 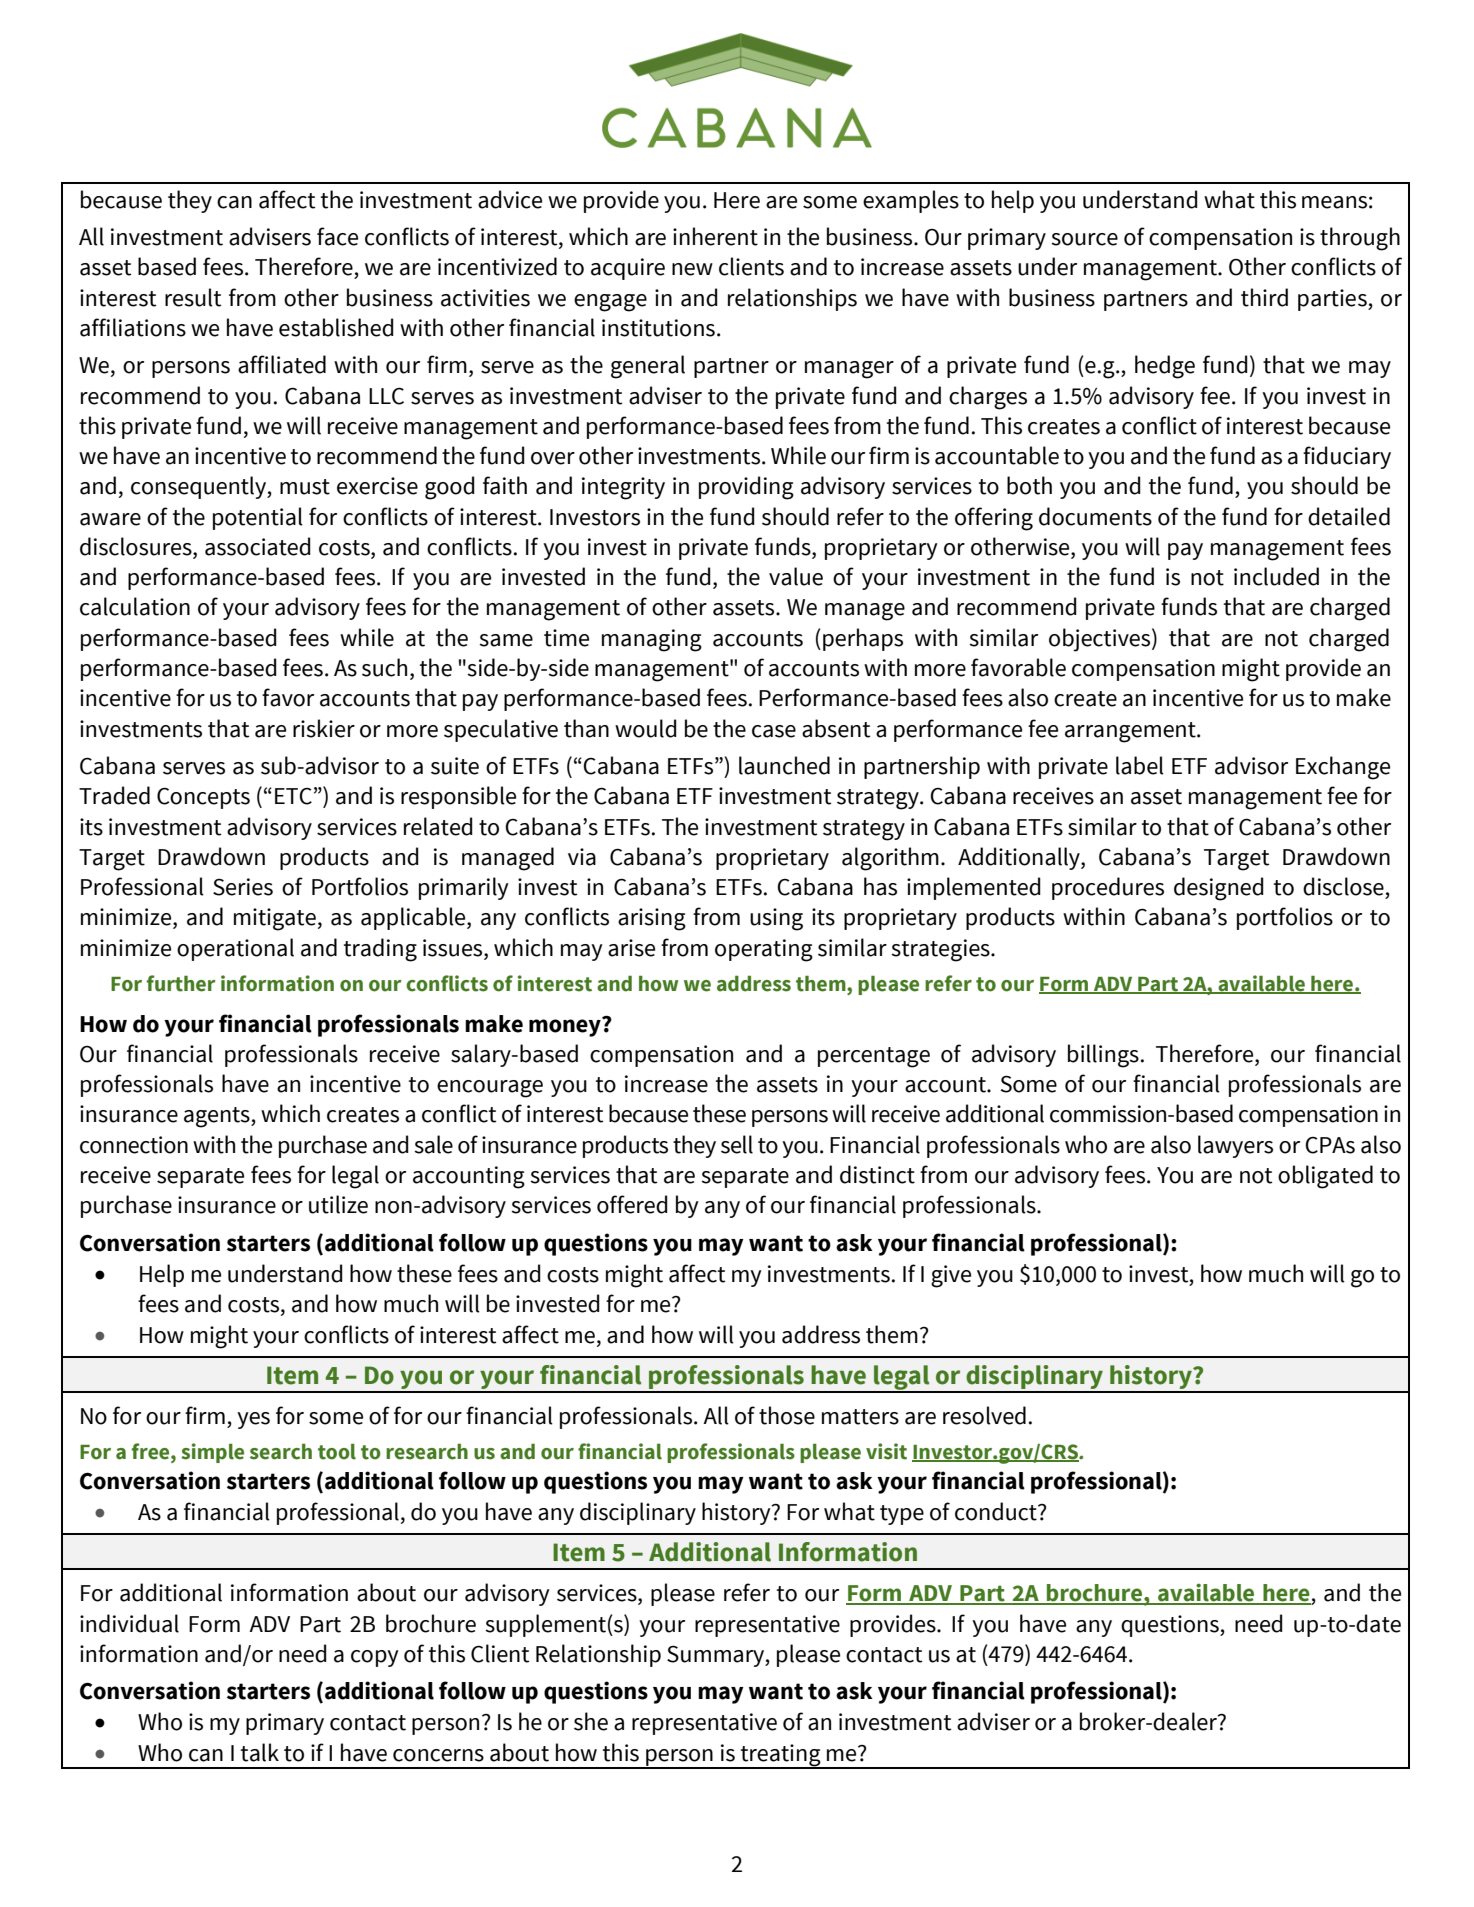 What do you see at coordinates (764, 950) in the page?
I see `operating` at bounding box center [764, 950].
